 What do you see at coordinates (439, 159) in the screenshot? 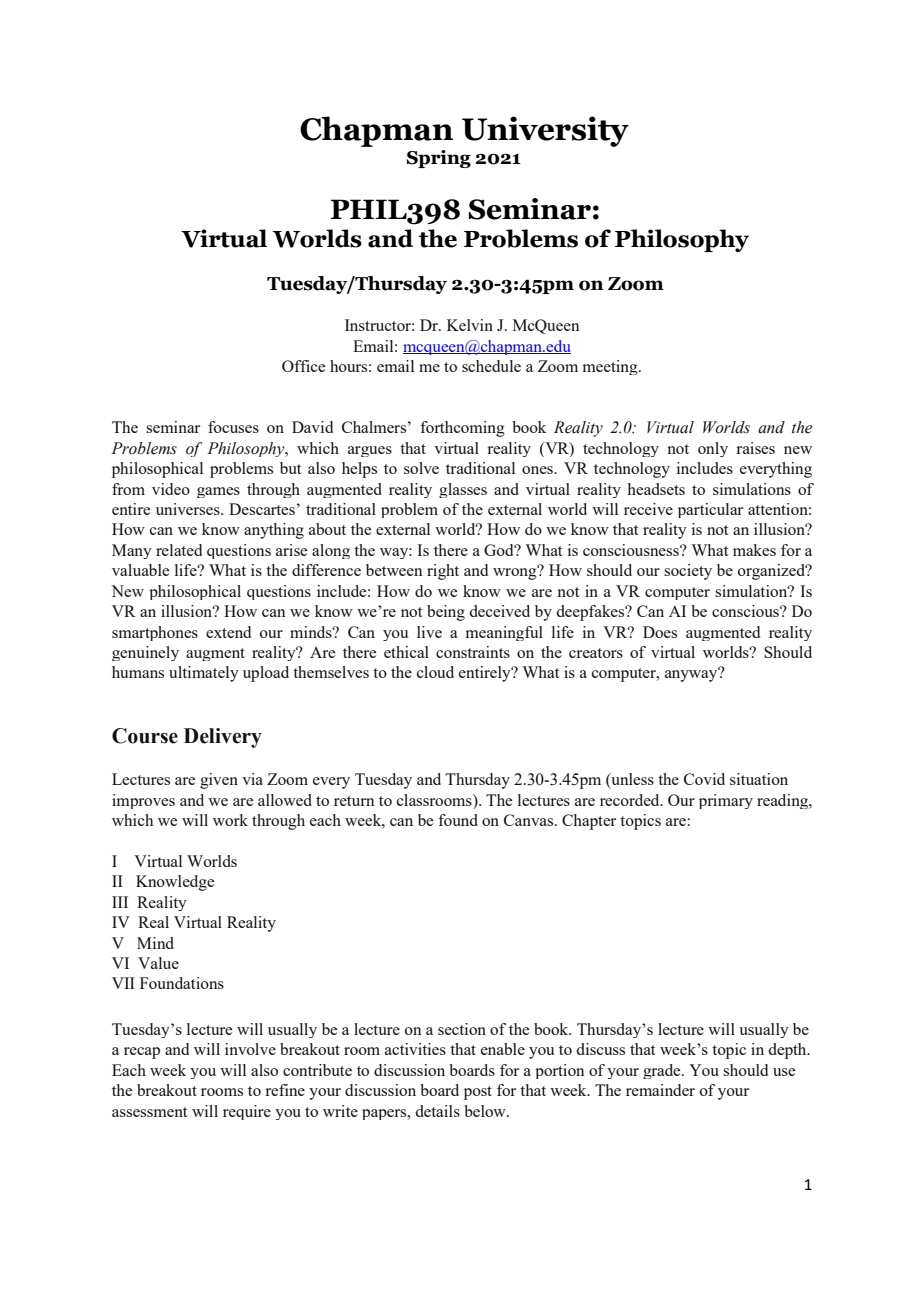
I see `Spring` at bounding box center [439, 159].
